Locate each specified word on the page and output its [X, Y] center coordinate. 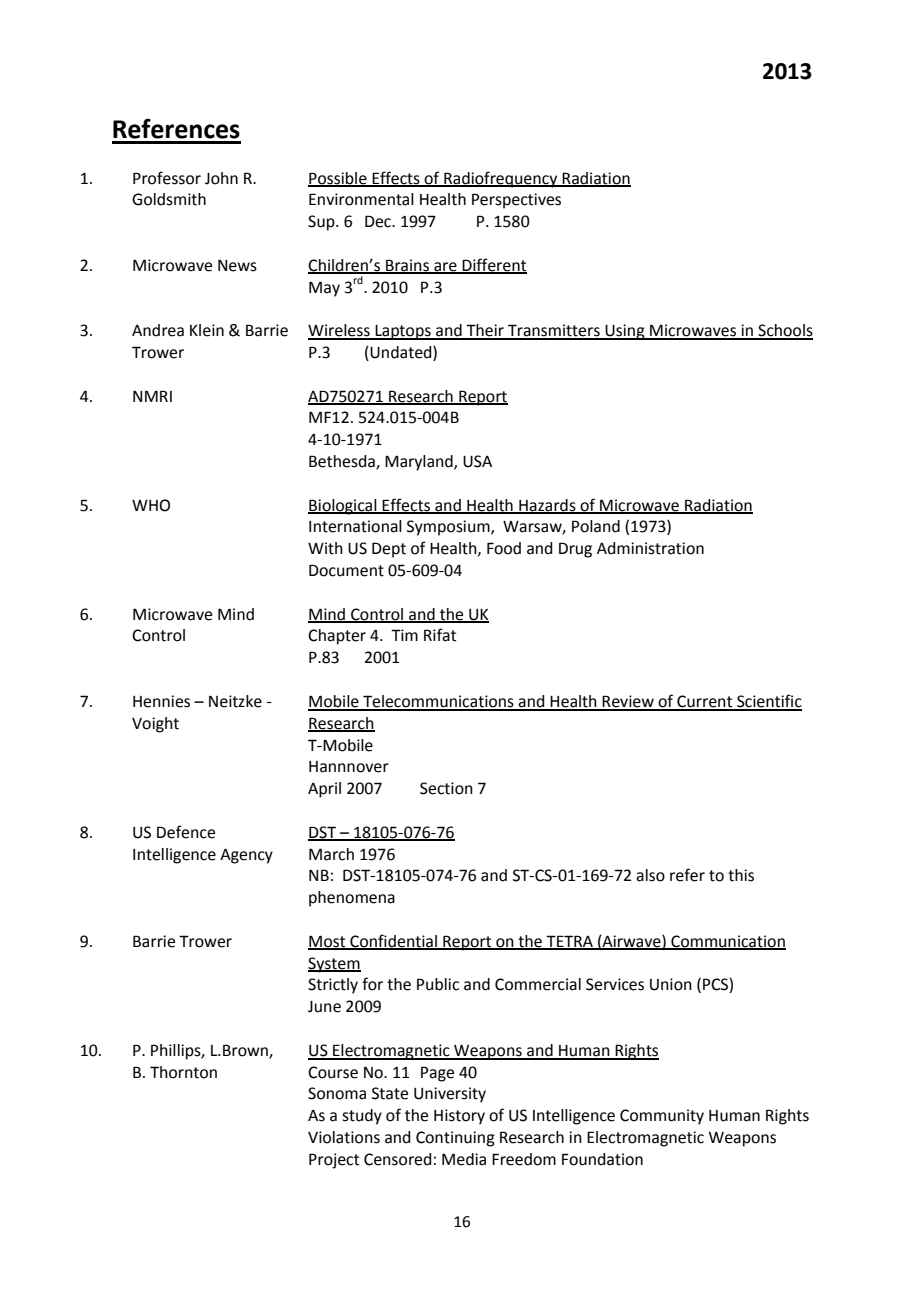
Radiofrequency [501, 179]
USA [477, 461]
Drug [575, 550]
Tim [404, 635]
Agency [246, 856]
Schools [784, 331]
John [221, 178]
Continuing [455, 1139]
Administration [650, 548]
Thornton [183, 1072]
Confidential [393, 941]
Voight [155, 725]
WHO [151, 505]
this [741, 875]
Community [662, 1117]
